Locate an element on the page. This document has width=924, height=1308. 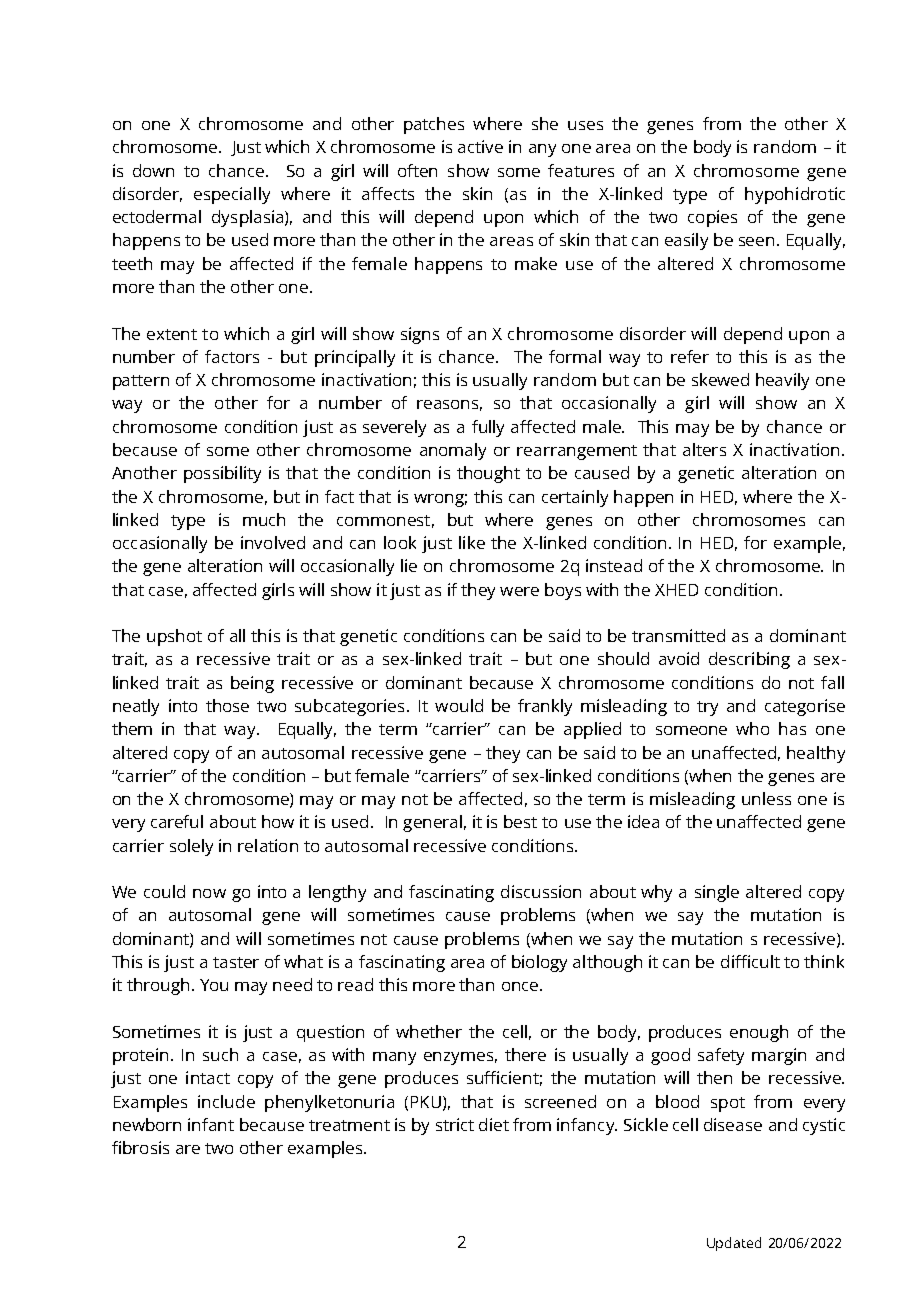
especially is located at coordinates (232, 195).
